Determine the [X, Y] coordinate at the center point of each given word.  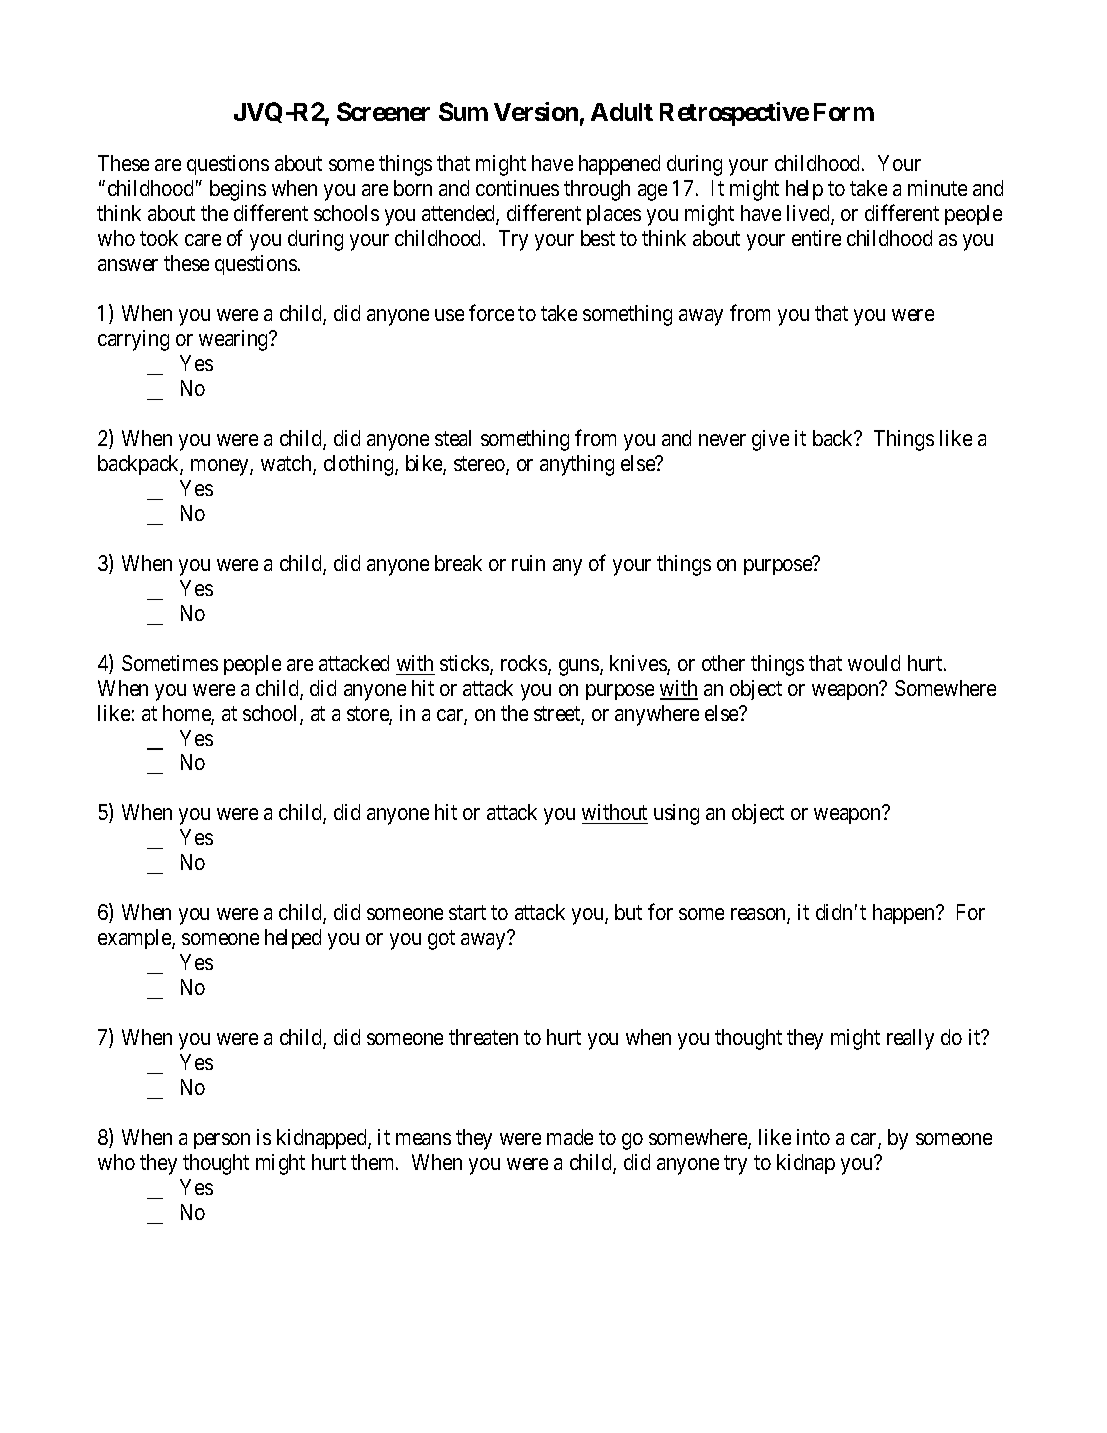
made [570, 1137]
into [813, 1137]
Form [844, 112]
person [222, 1141]
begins [238, 190]
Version [536, 111]
